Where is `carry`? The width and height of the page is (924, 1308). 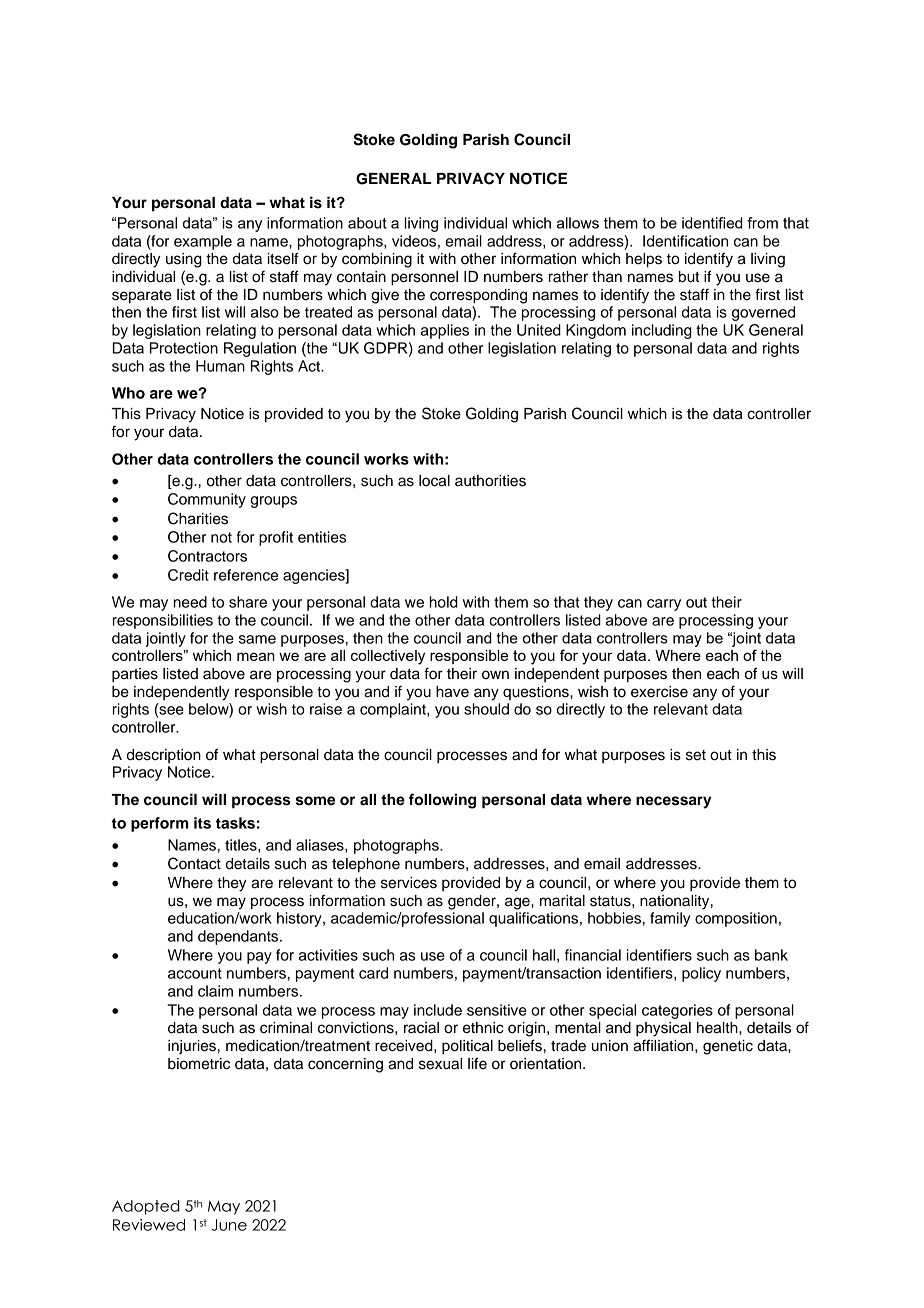
carry is located at coordinates (664, 605).
